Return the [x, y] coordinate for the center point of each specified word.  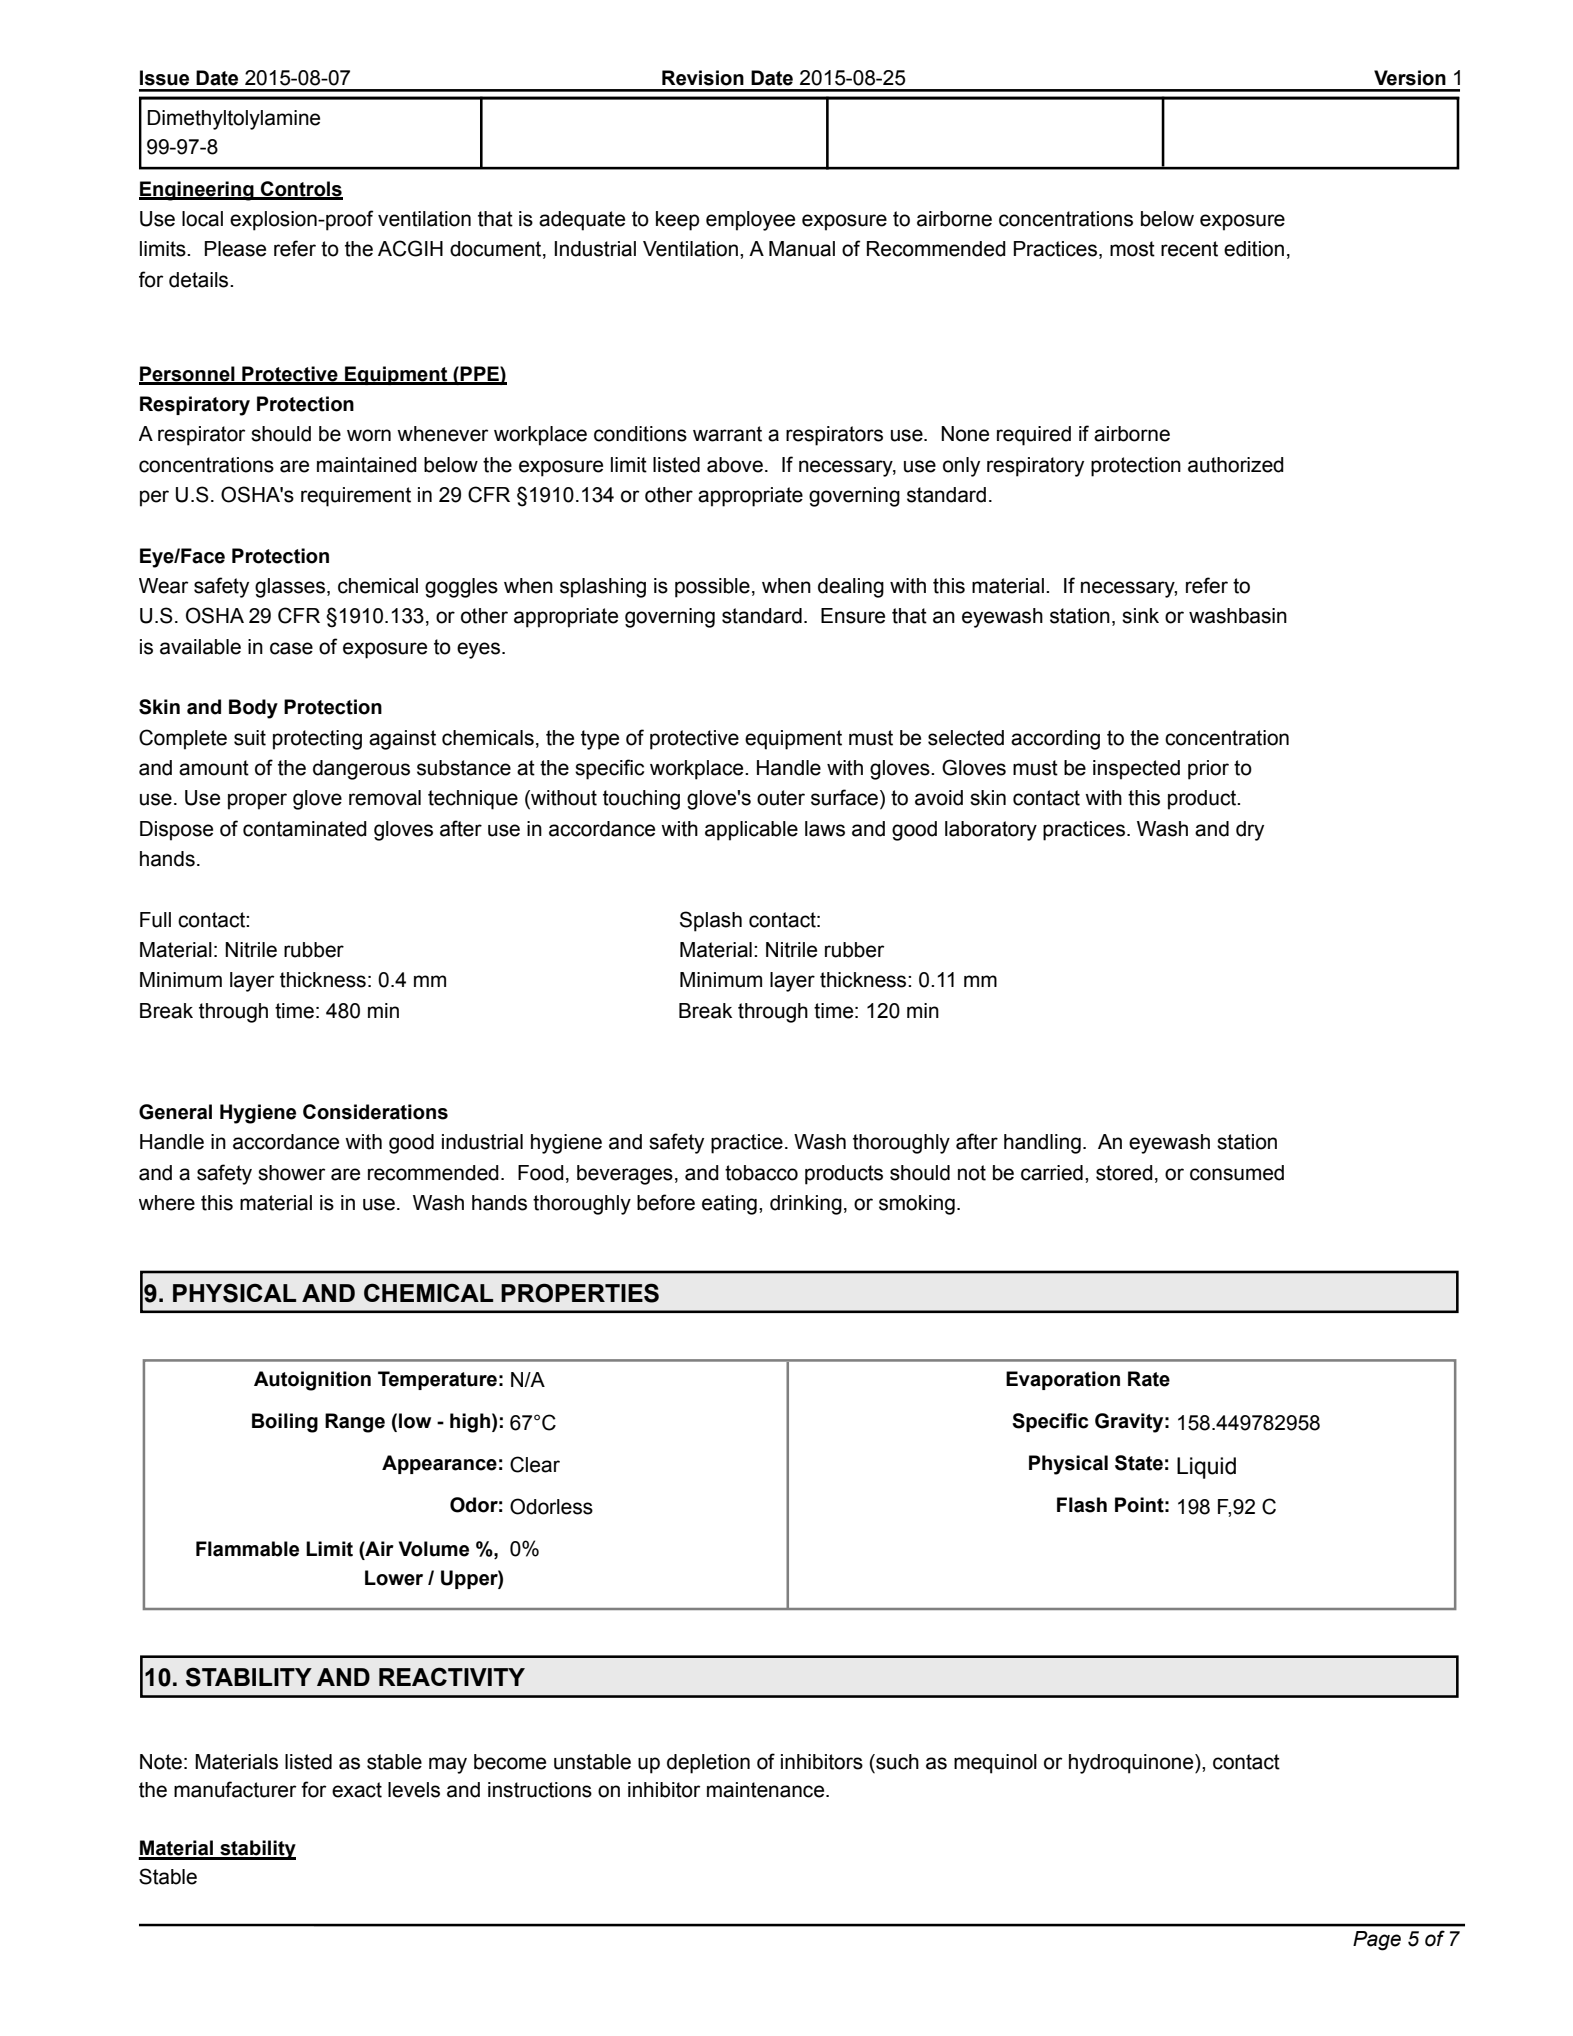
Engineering [197, 191]
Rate [1149, 1379]
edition [1254, 249]
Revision [703, 78]
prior [1208, 770]
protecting [317, 740]
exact [357, 1790]
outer [781, 798]
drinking [806, 1205]
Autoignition [312, 1381]
